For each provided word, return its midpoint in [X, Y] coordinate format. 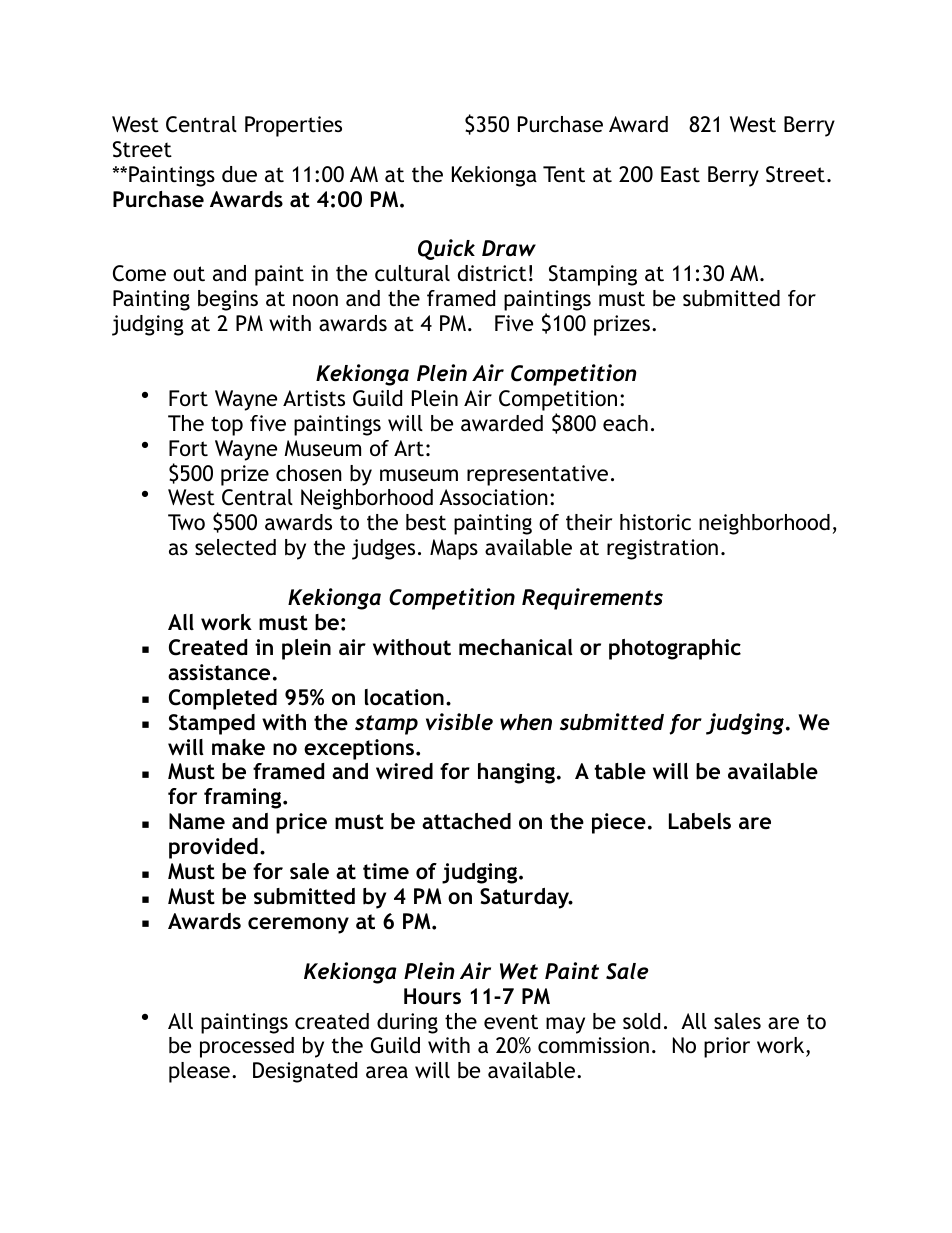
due [239, 174]
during [407, 1023]
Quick [446, 249]
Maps [454, 549]
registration [662, 549]
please [199, 1072]
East [680, 174]
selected [235, 547]
